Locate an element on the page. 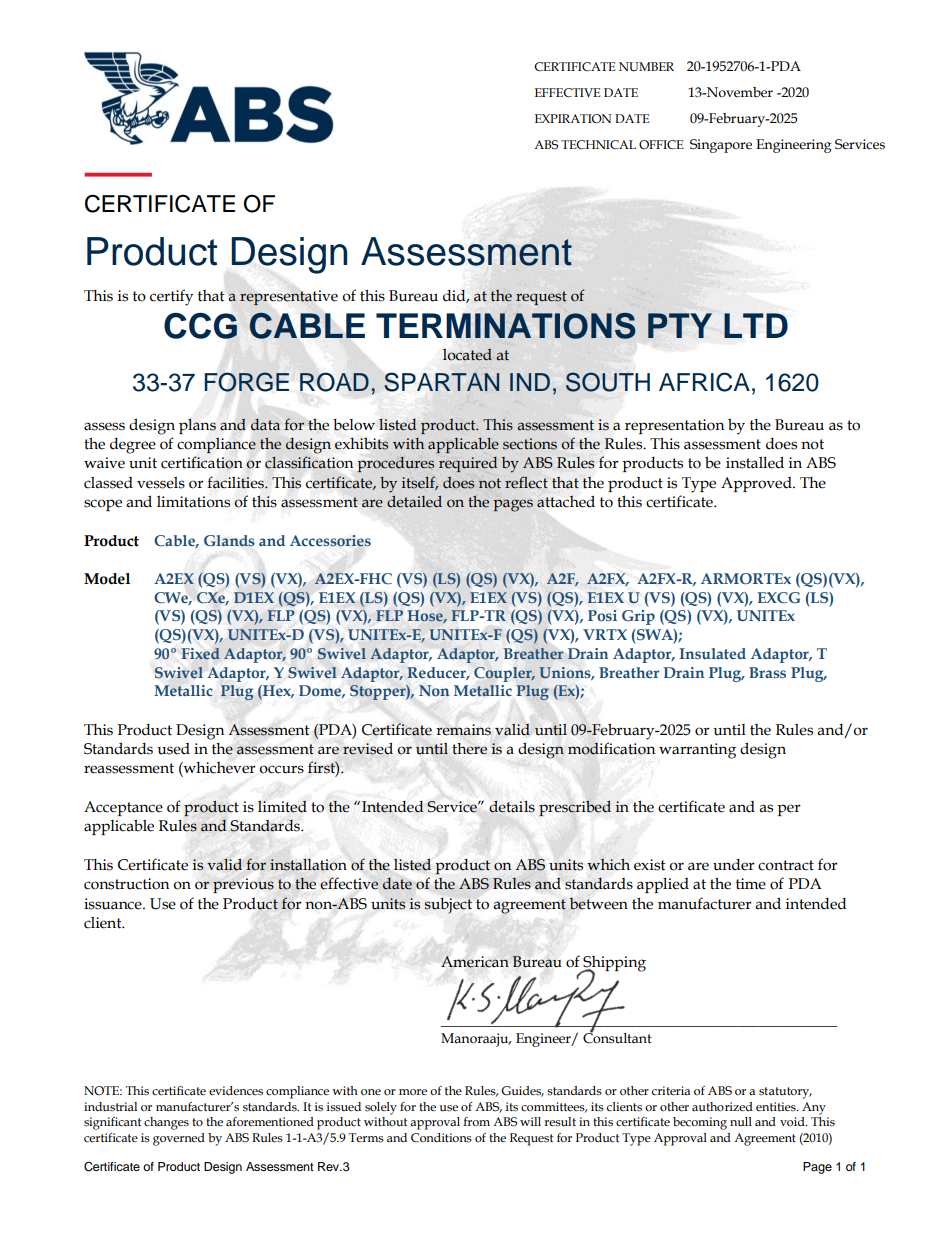  Singapore is located at coordinates (721, 146).
